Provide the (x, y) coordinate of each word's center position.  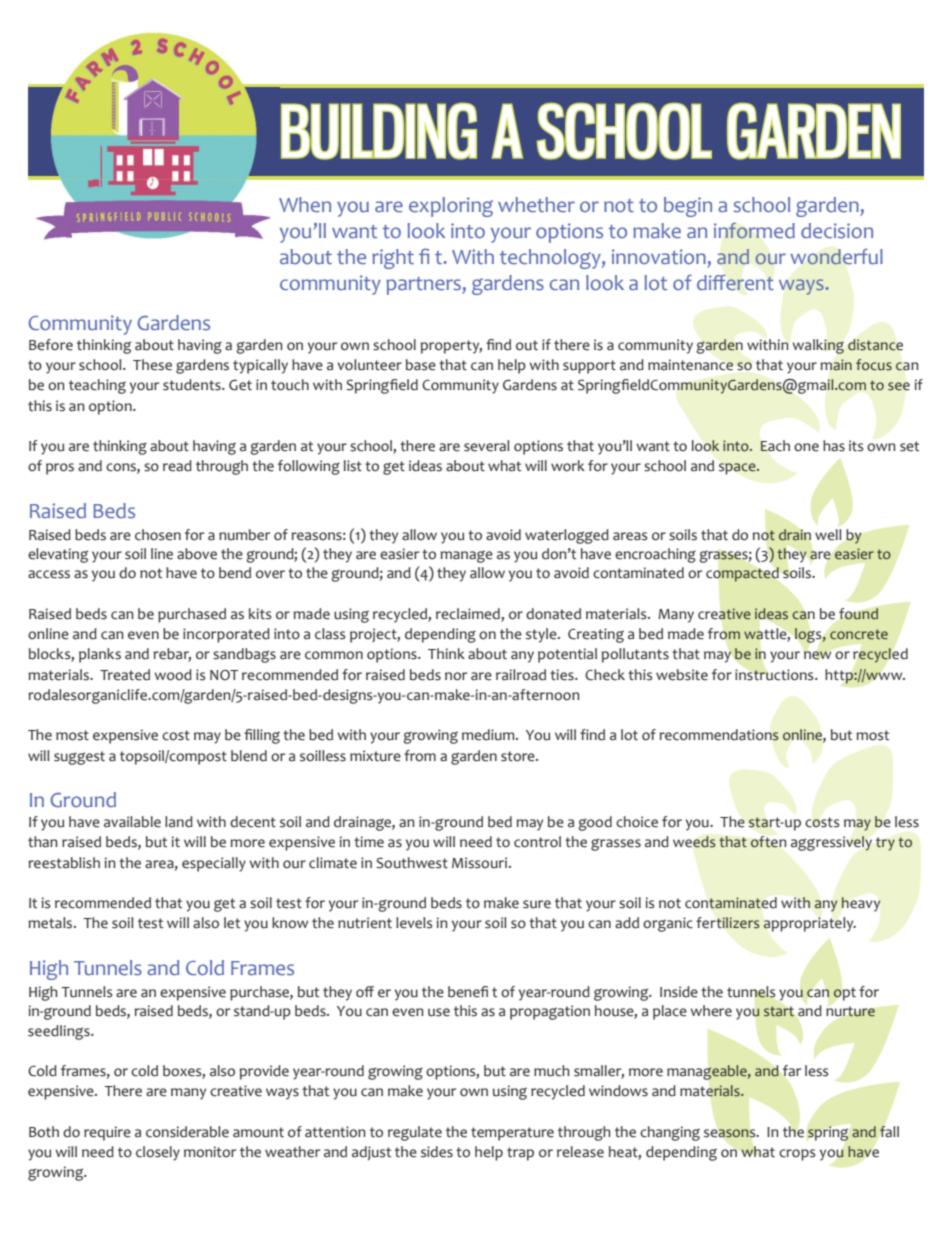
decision (837, 230)
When (305, 205)
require (107, 1133)
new (817, 655)
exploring (451, 207)
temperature (512, 1134)
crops (797, 1155)
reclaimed (469, 615)
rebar (172, 655)
